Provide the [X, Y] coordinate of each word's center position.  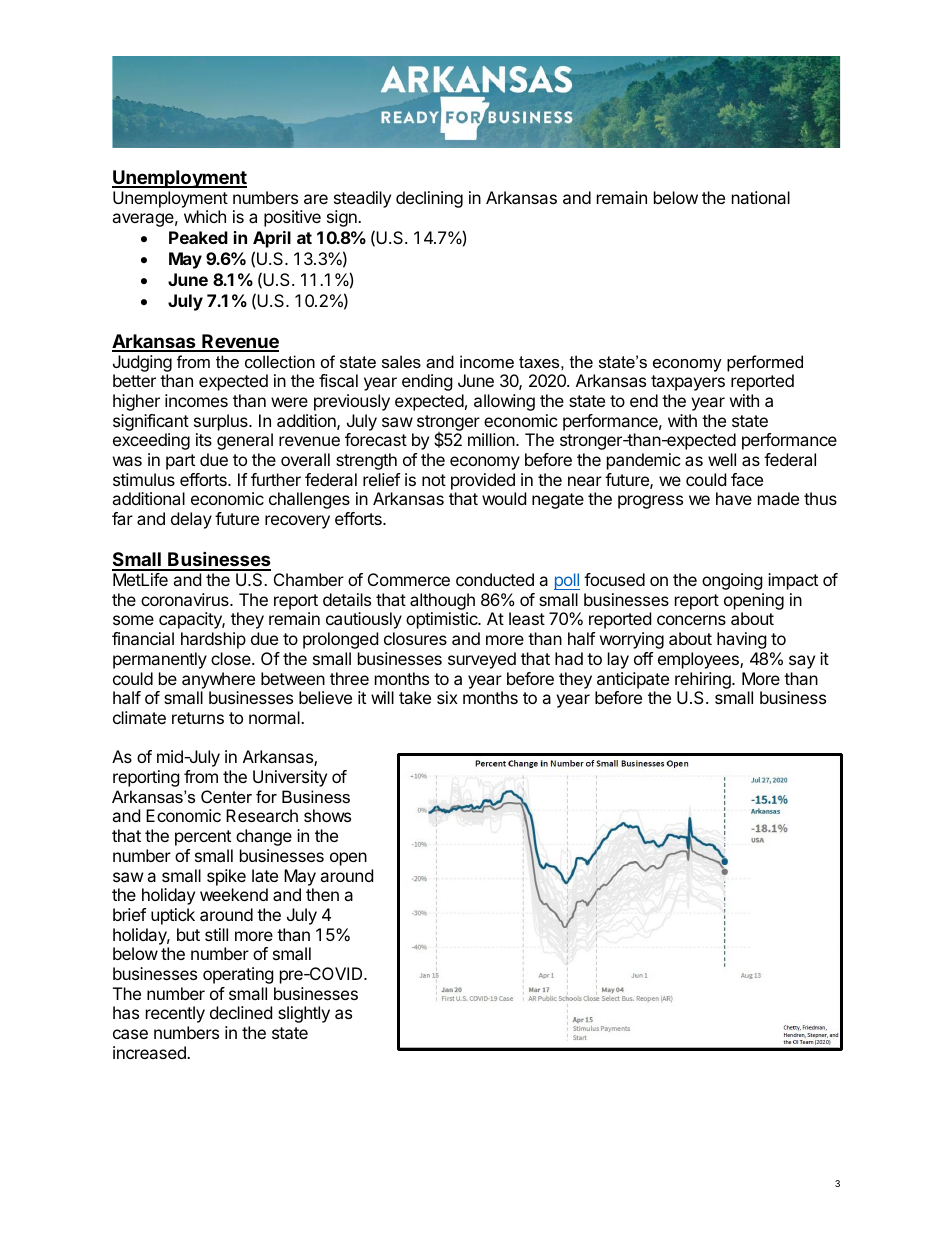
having [742, 640]
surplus [222, 422]
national [761, 197]
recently [175, 1014]
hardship [213, 640]
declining [429, 199]
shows [327, 815]
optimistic [443, 620]
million [491, 439]
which [205, 216]
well [722, 459]
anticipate [633, 680]
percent [203, 838]
